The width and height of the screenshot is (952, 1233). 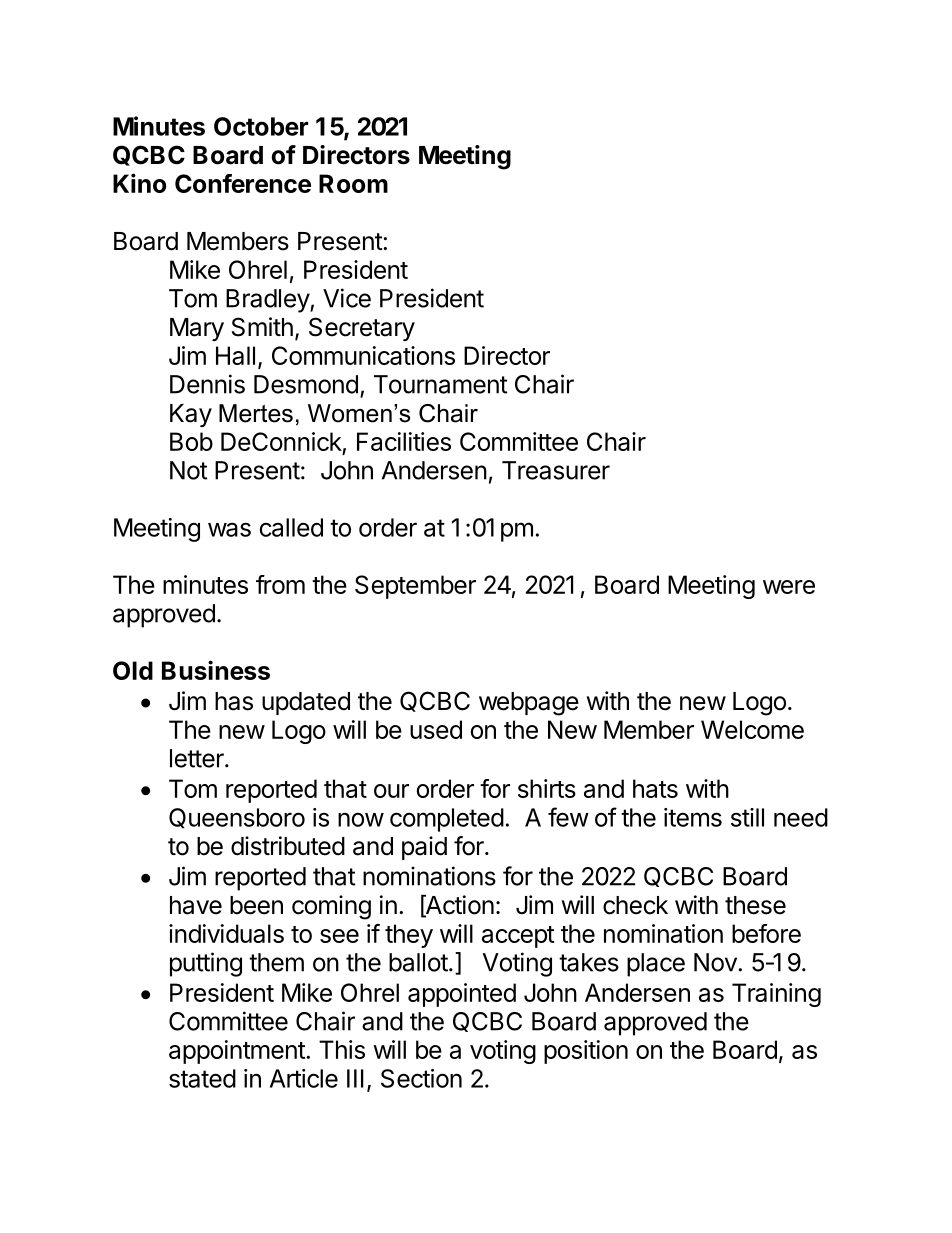 I want to click on Treasurer, so click(x=556, y=470).
